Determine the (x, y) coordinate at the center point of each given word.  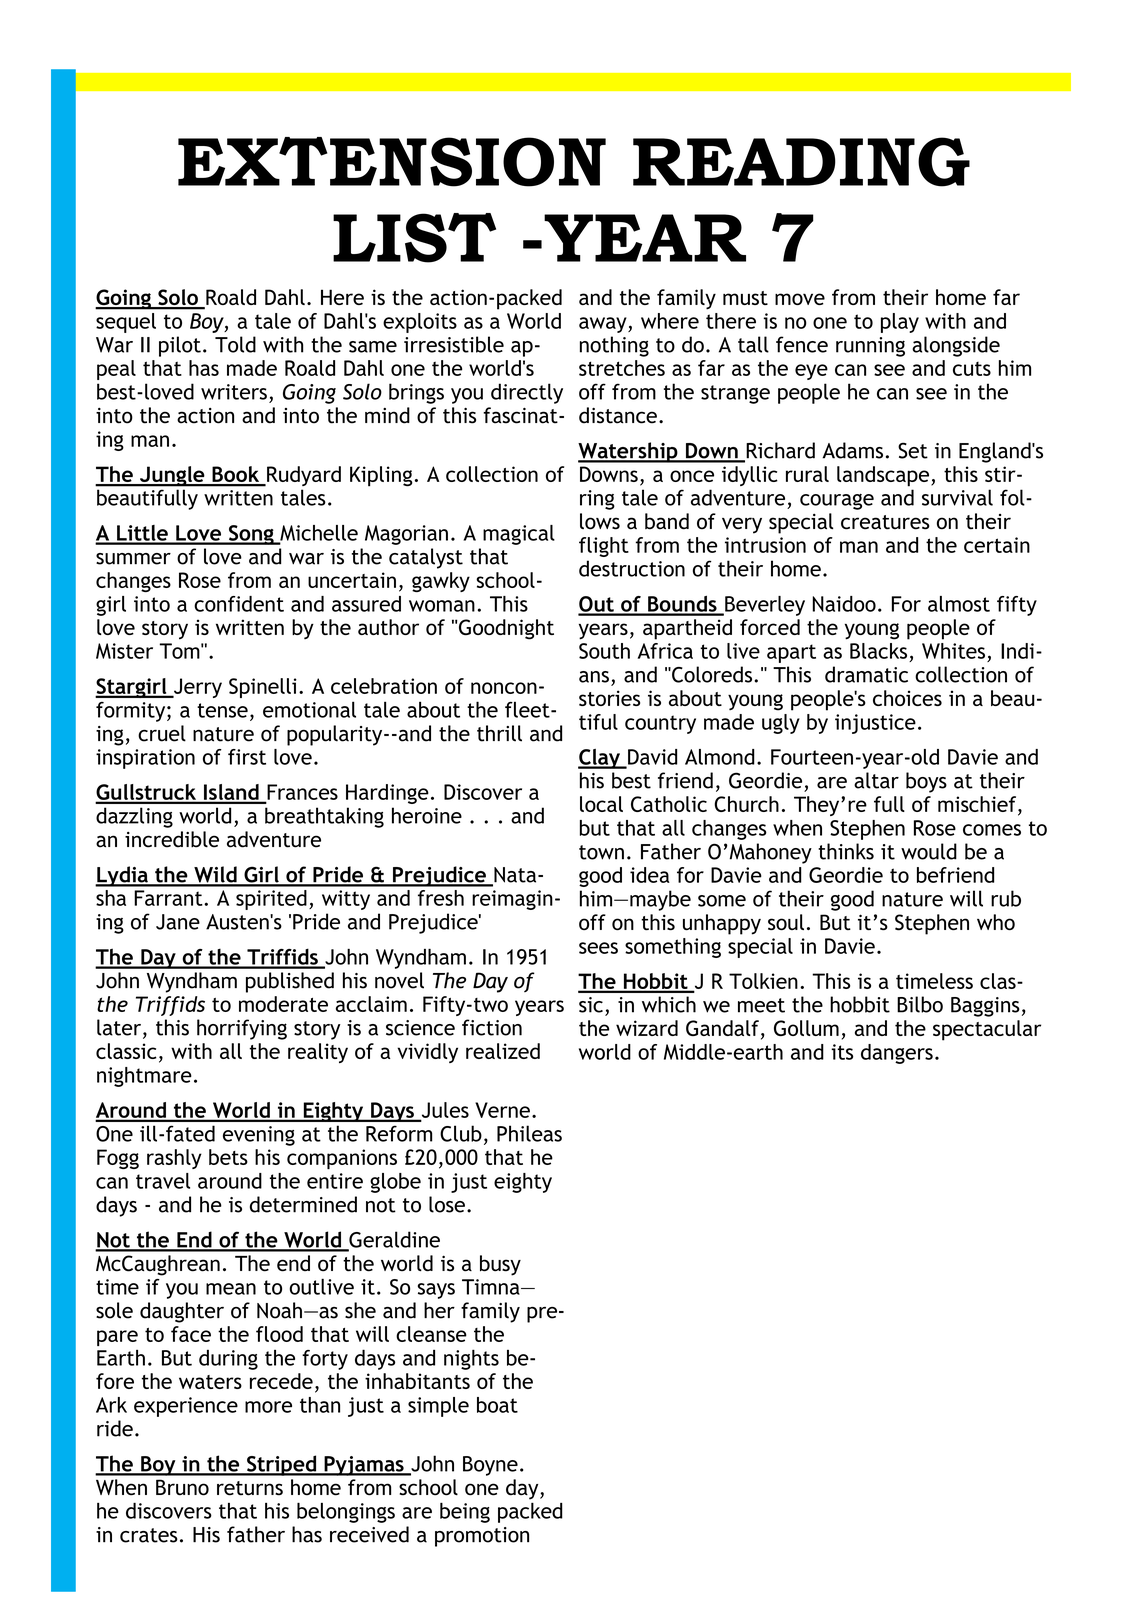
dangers (897, 1054)
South (604, 651)
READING (801, 162)
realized (503, 1051)
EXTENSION (392, 162)
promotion (482, 1537)
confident (239, 604)
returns (250, 1488)
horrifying (242, 1029)
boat (497, 1405)
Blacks (878, 651)
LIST (414, 238)
